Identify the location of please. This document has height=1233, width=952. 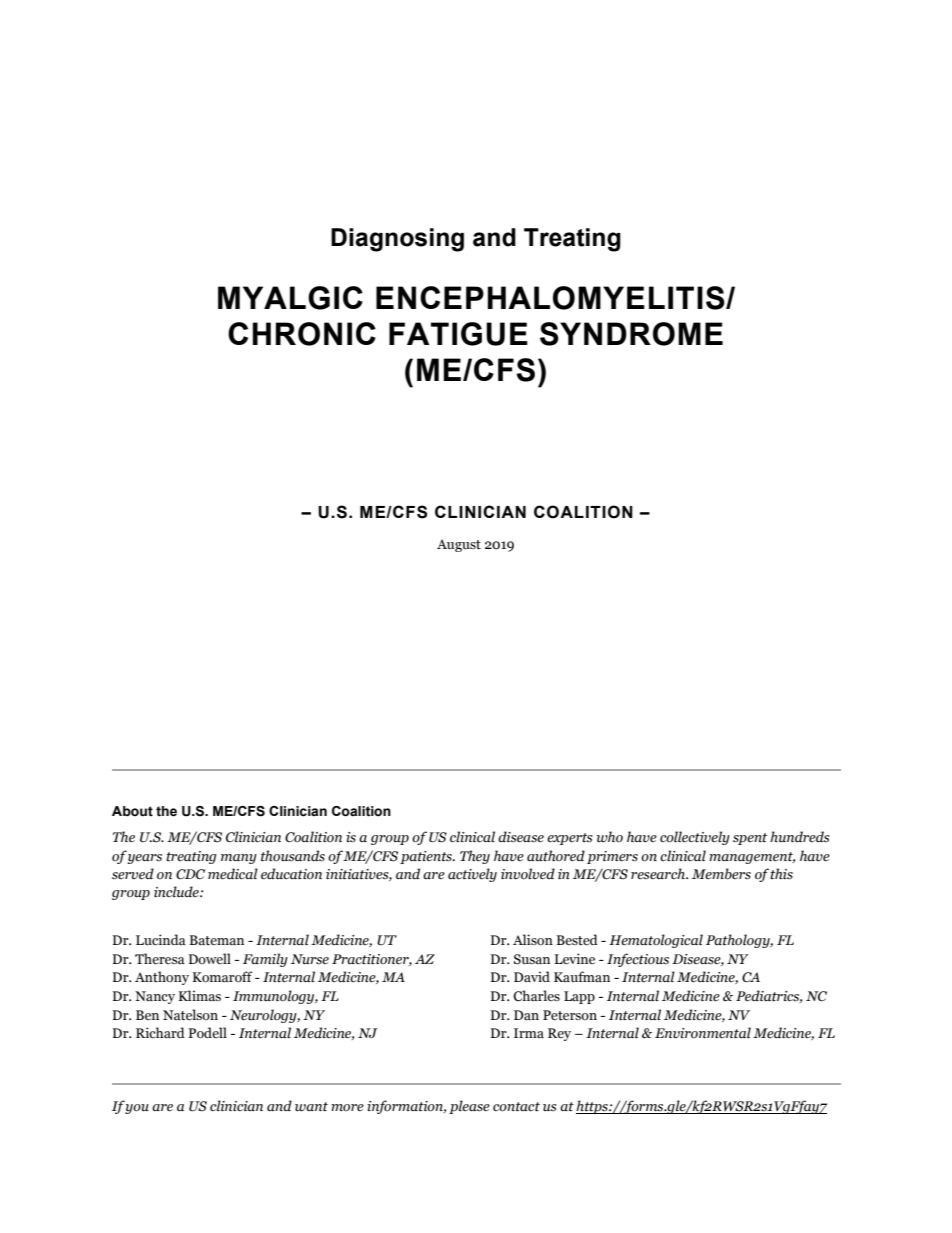
(469, 1107).
